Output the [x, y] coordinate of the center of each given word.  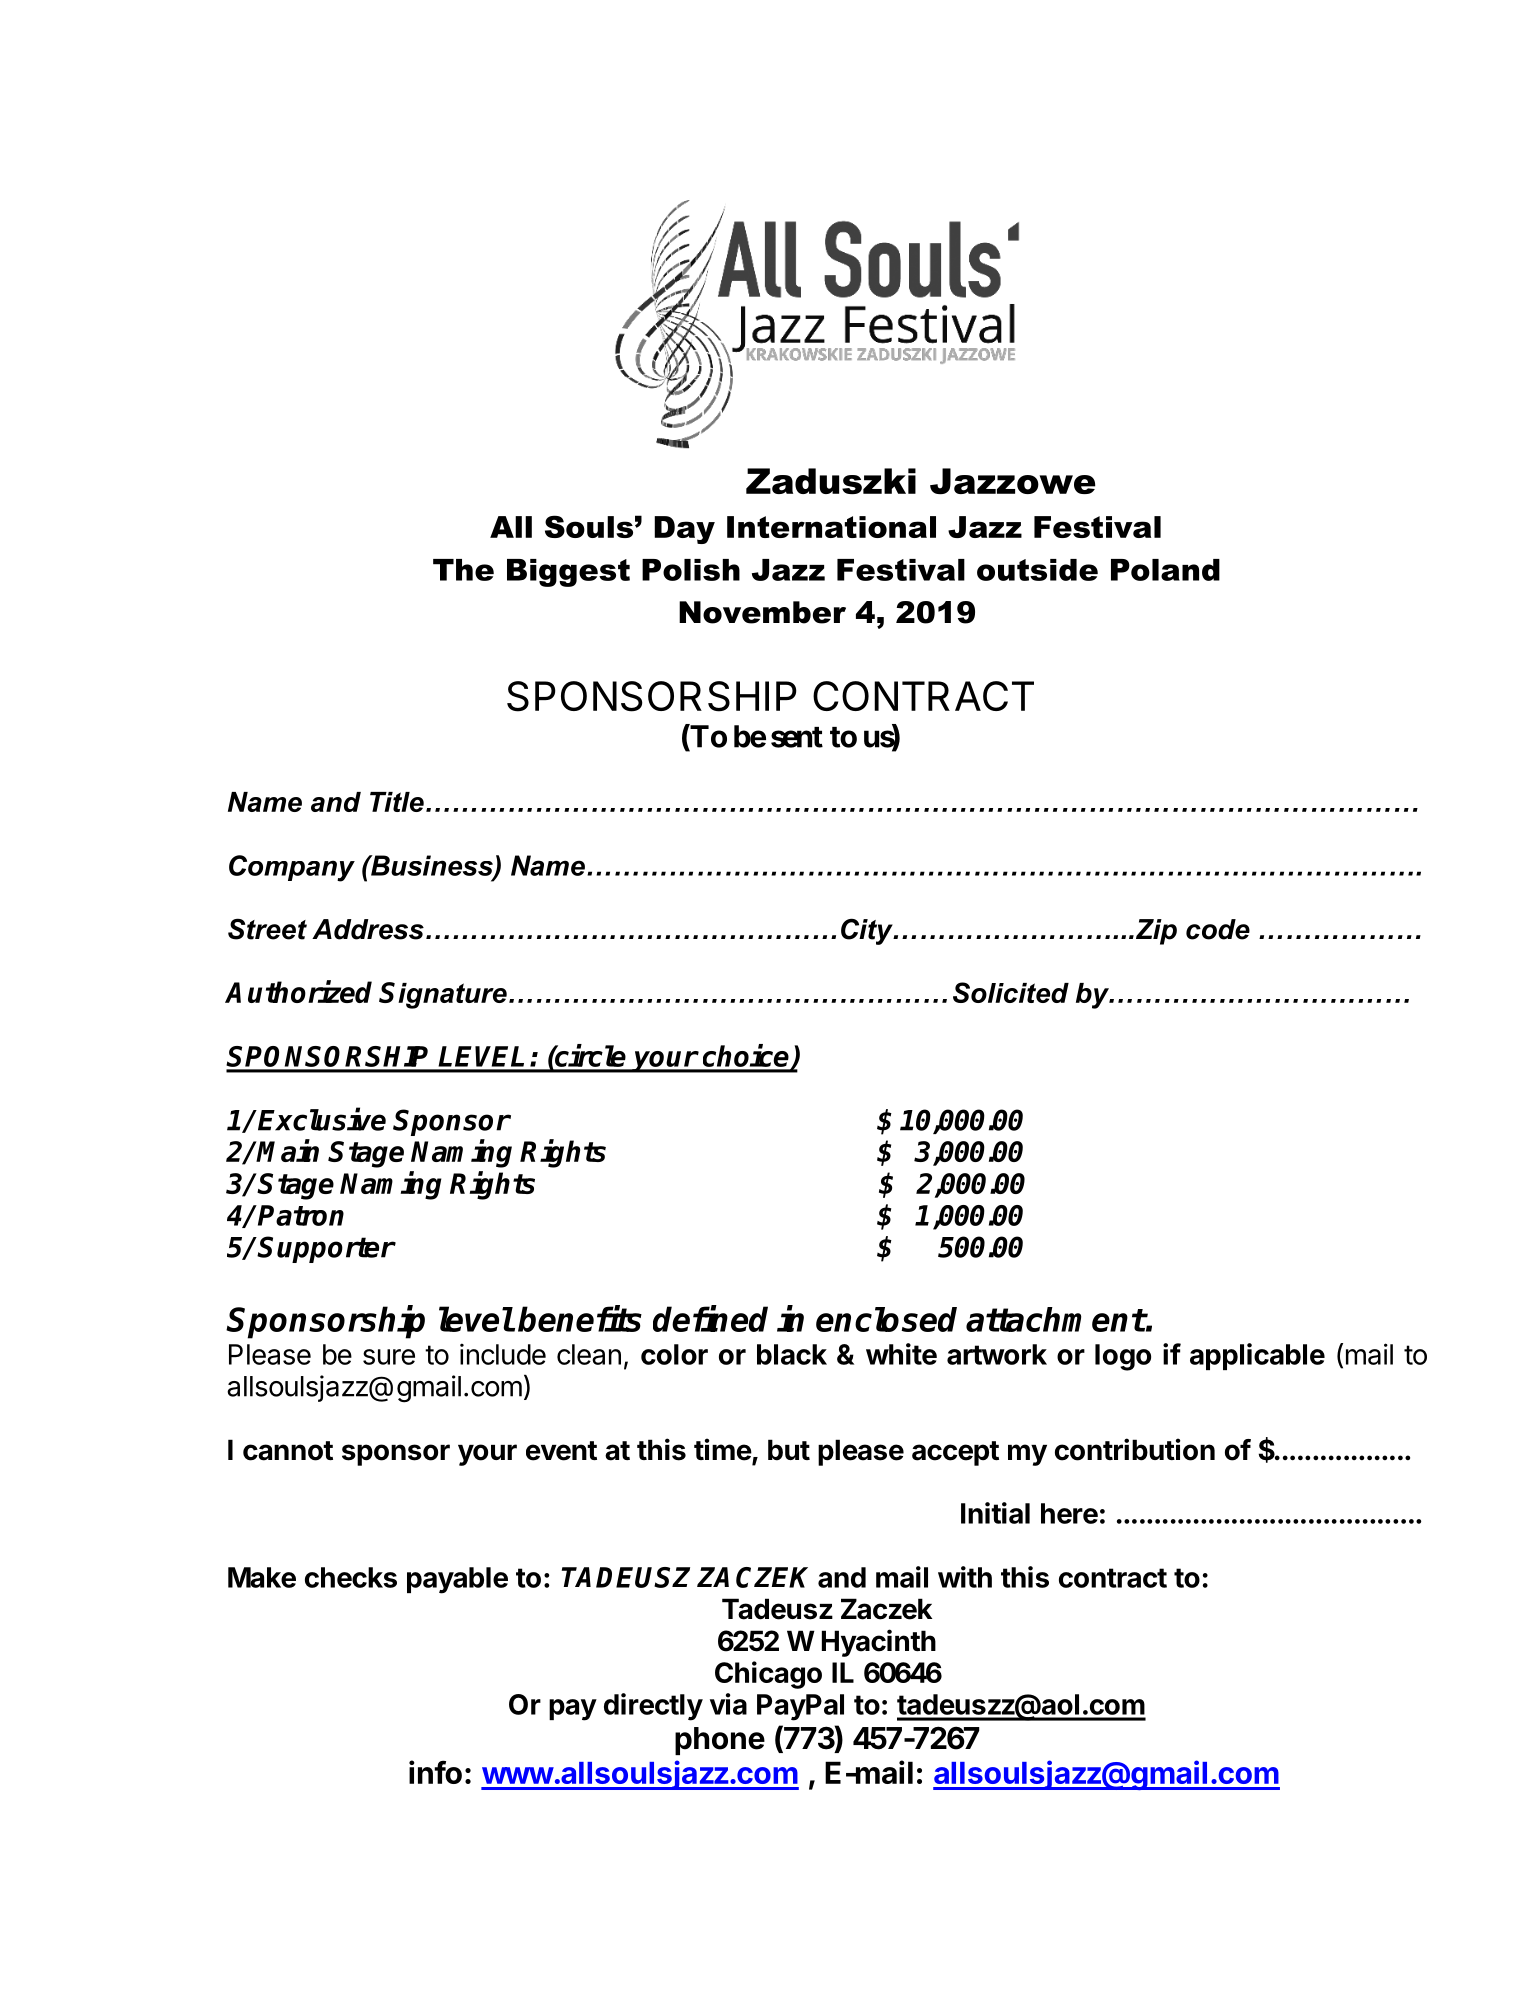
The [463, 570]
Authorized [298, 991]
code [1218, 929]
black [792, 1354]
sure [389, 1357]
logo [1123, 1357]
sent [797, 737]
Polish [691, 570]
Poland [1165, 570]
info [435, 1772]
